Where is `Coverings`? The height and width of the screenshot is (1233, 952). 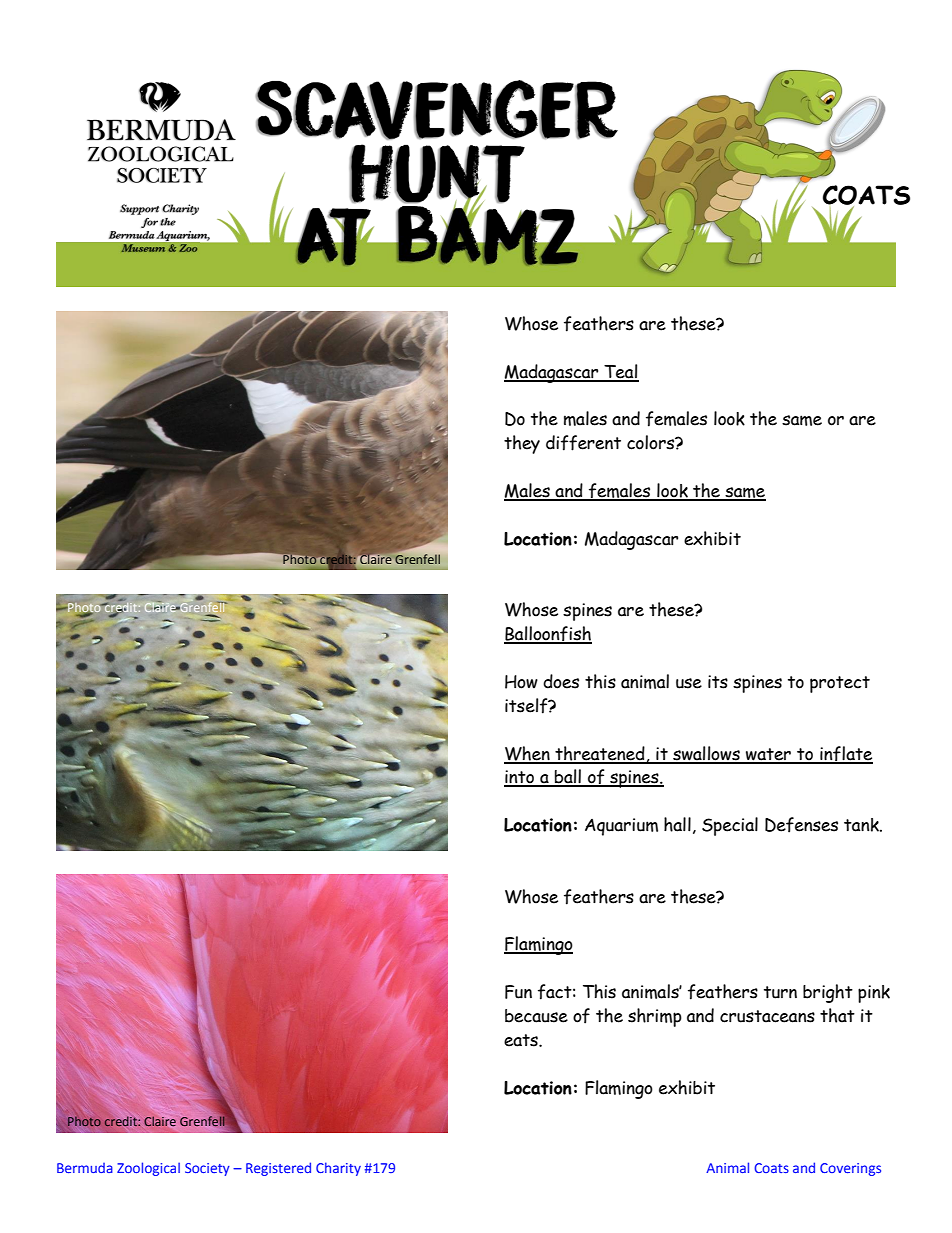 Coverings is located at coordinates (850, 1169).
